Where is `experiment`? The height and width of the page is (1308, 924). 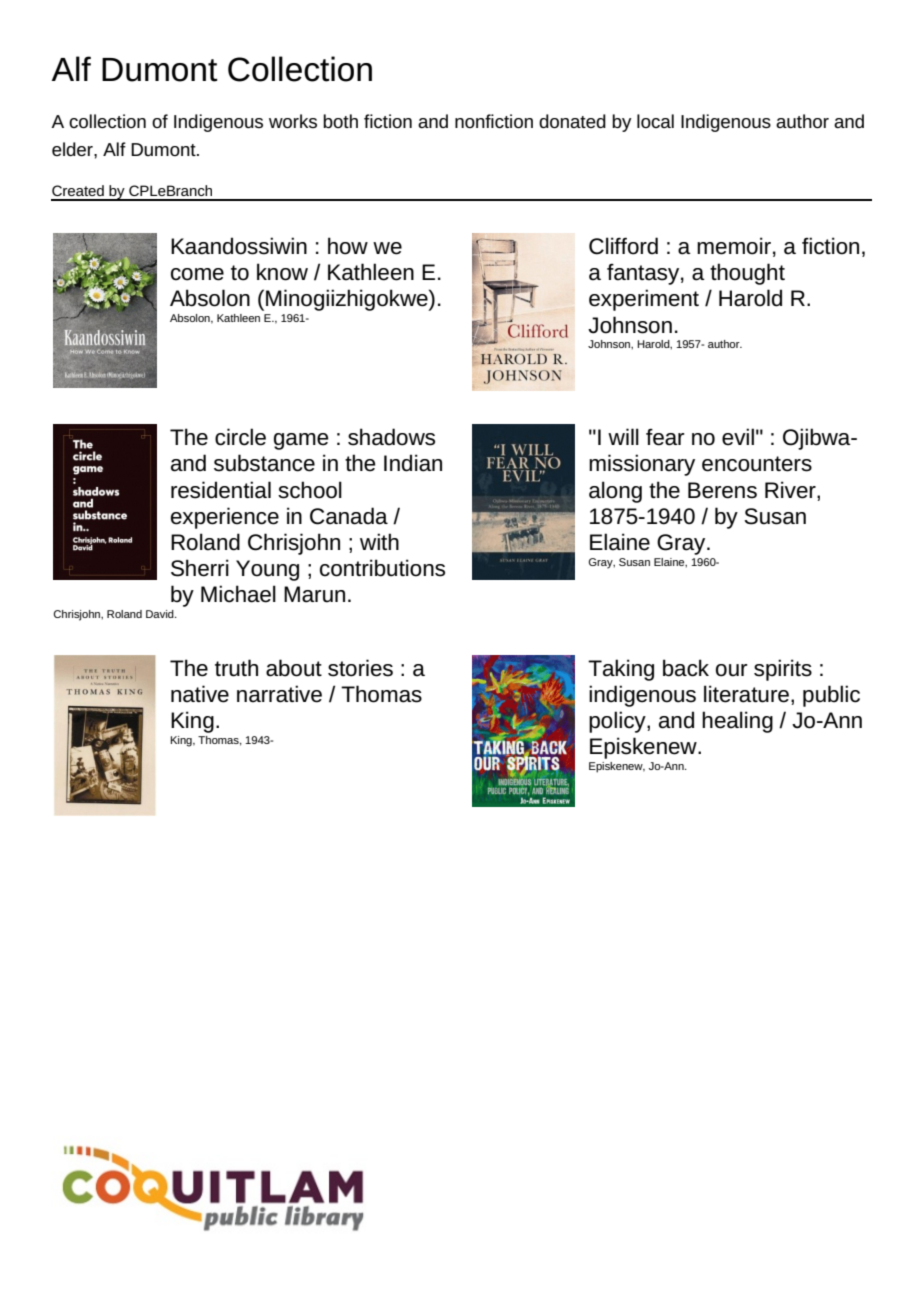
experiment is located at coordinates (644, 300).
